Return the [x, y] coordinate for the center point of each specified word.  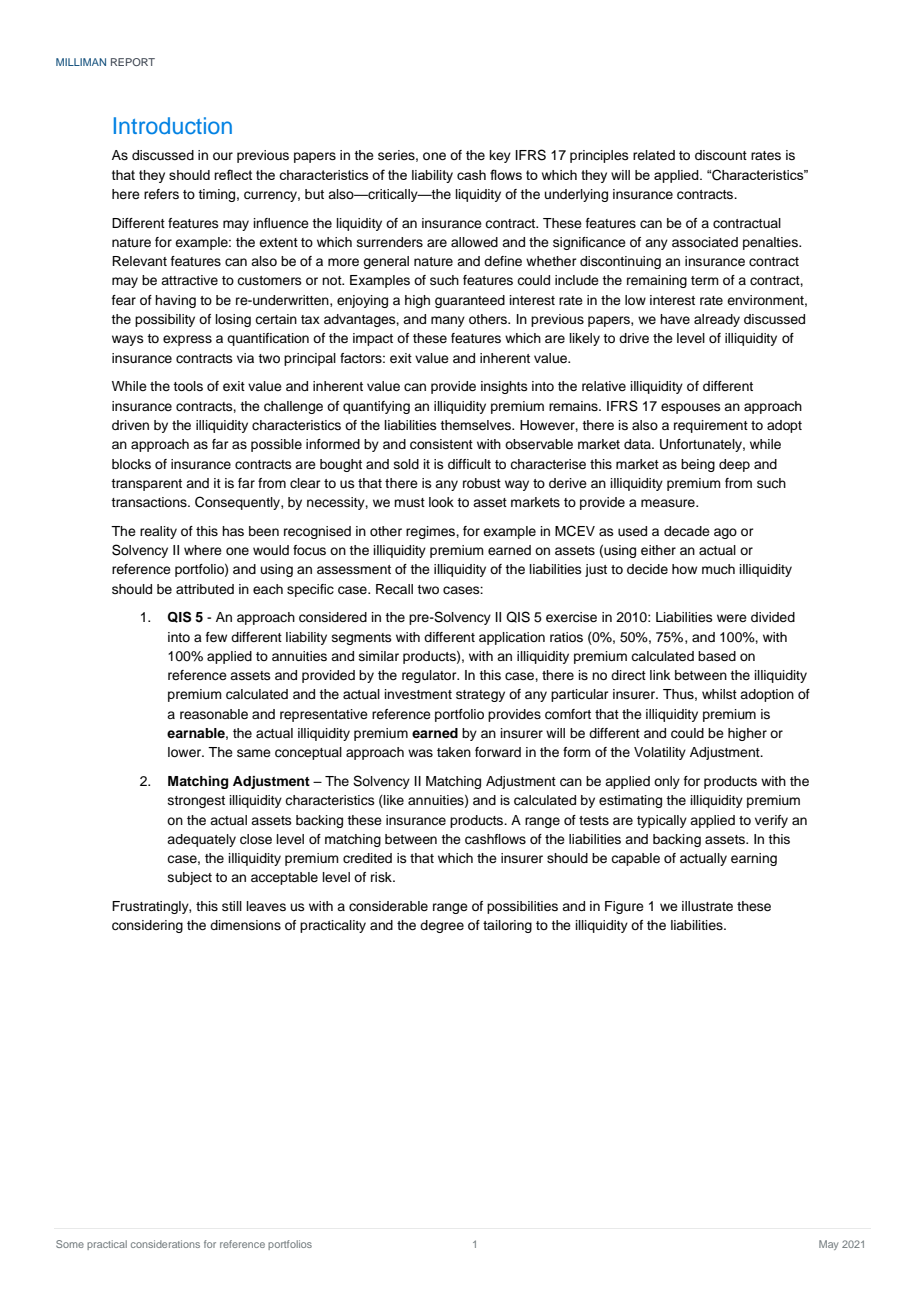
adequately [201, 840]
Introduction [173, 125]
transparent [146, 485]
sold [406, 464]
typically [662, 821]
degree [442, 926]
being [698, 465]
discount [721, 155]
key [500, 156]
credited [367, 858]
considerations [165, 1244]
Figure [624, 907]
